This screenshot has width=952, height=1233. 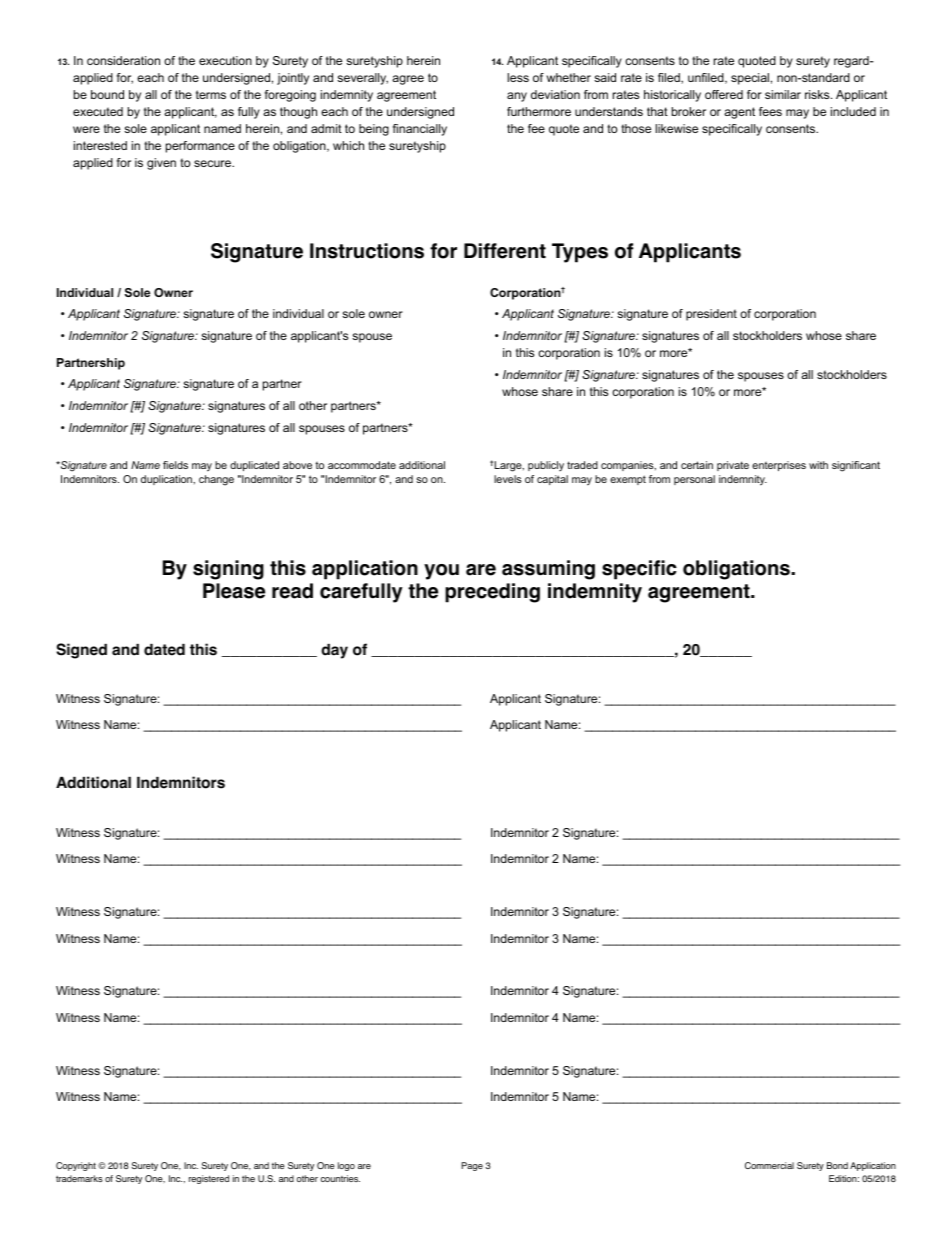 I want to click on fields, so click(x=175, y=465).
